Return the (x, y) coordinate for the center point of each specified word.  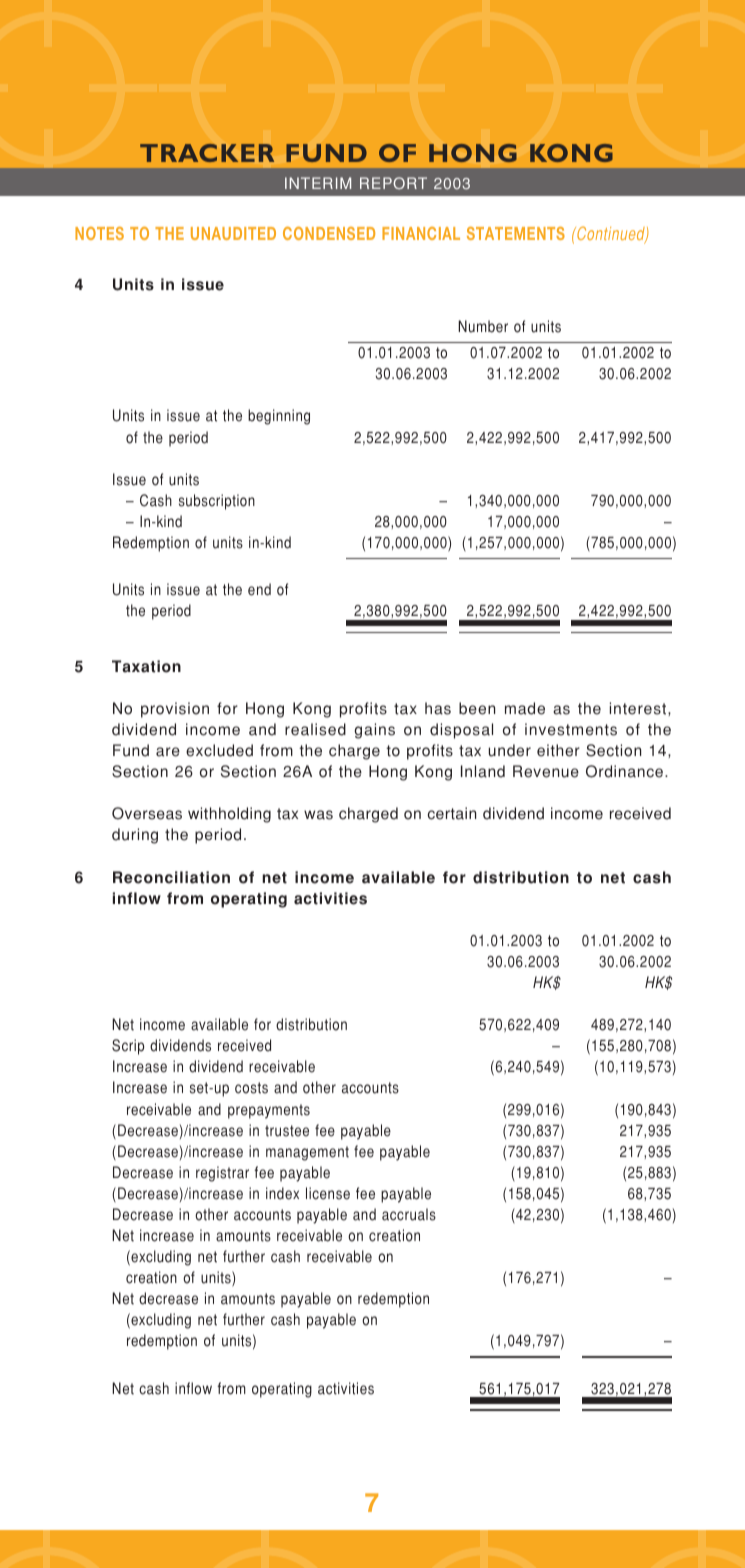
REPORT (393, 183)
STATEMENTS (516, 233)
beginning (279, 417)
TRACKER (207, 153)
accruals (409, 1214)
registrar (222, 1174)
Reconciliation (171, 877)
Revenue (546, 771)
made (525, 708)
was (318, 815)
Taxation (146, 666)
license (328, 1193)
